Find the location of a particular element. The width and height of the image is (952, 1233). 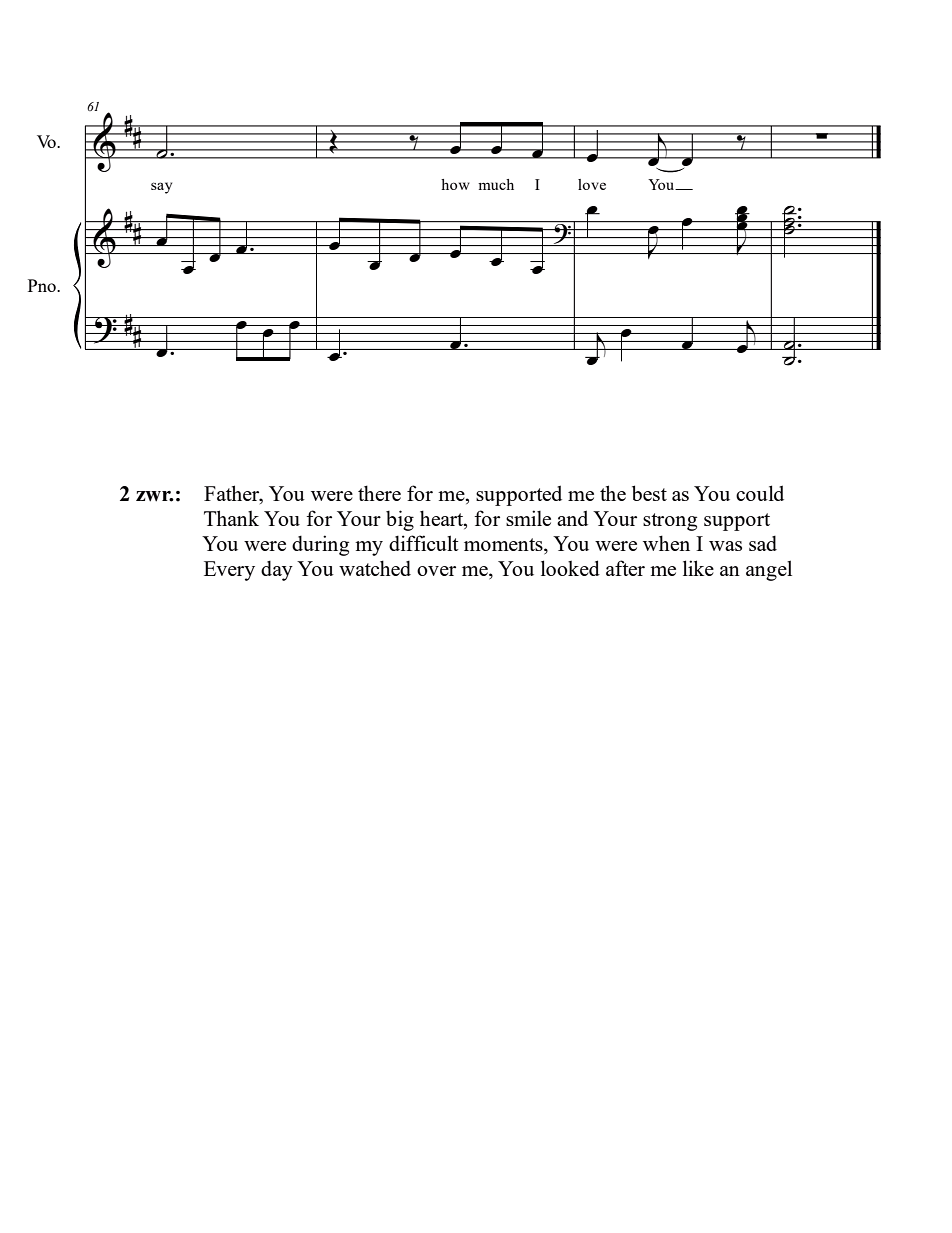

like is located at coordinates (698, 568).
